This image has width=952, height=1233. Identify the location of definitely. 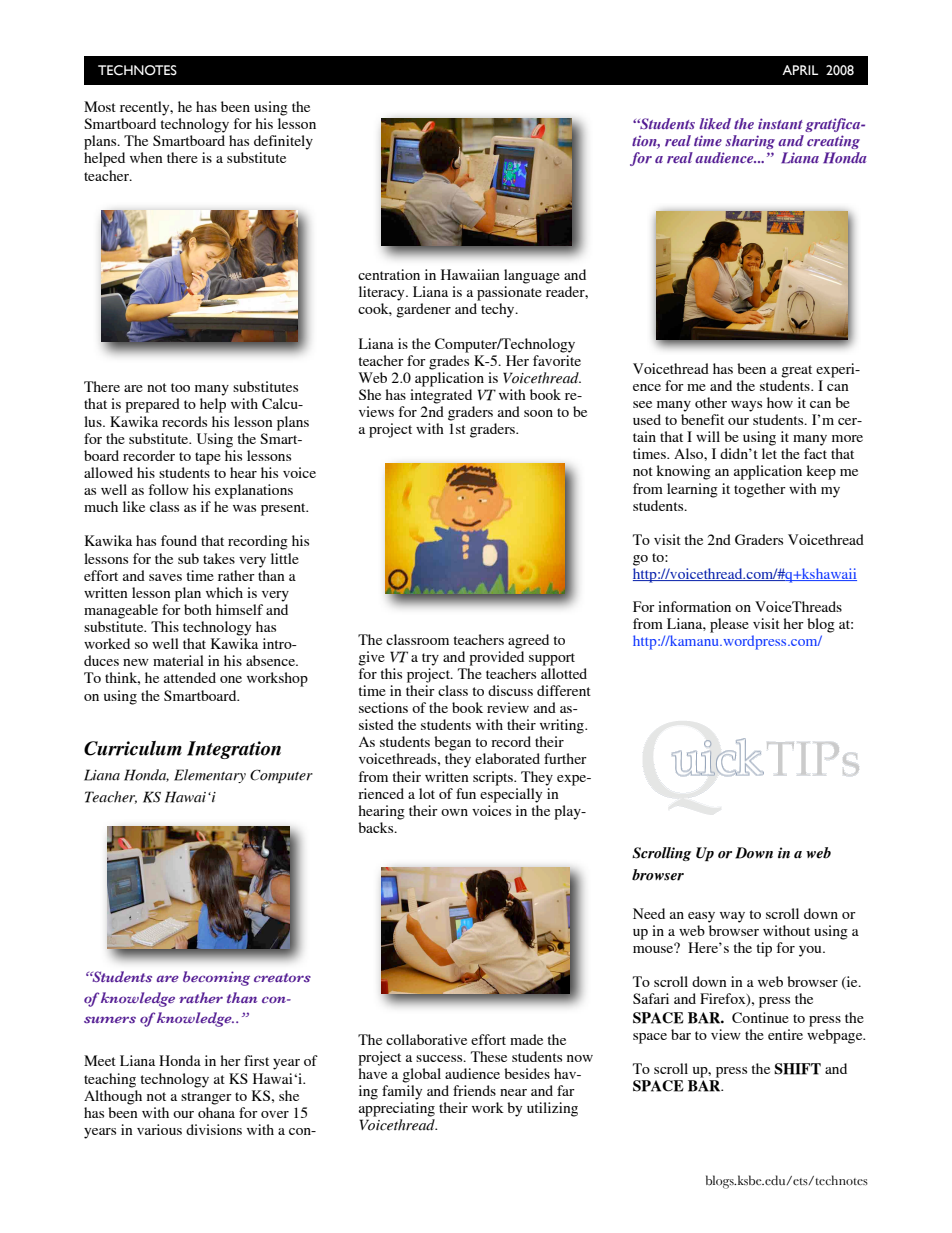
(283, 142).
